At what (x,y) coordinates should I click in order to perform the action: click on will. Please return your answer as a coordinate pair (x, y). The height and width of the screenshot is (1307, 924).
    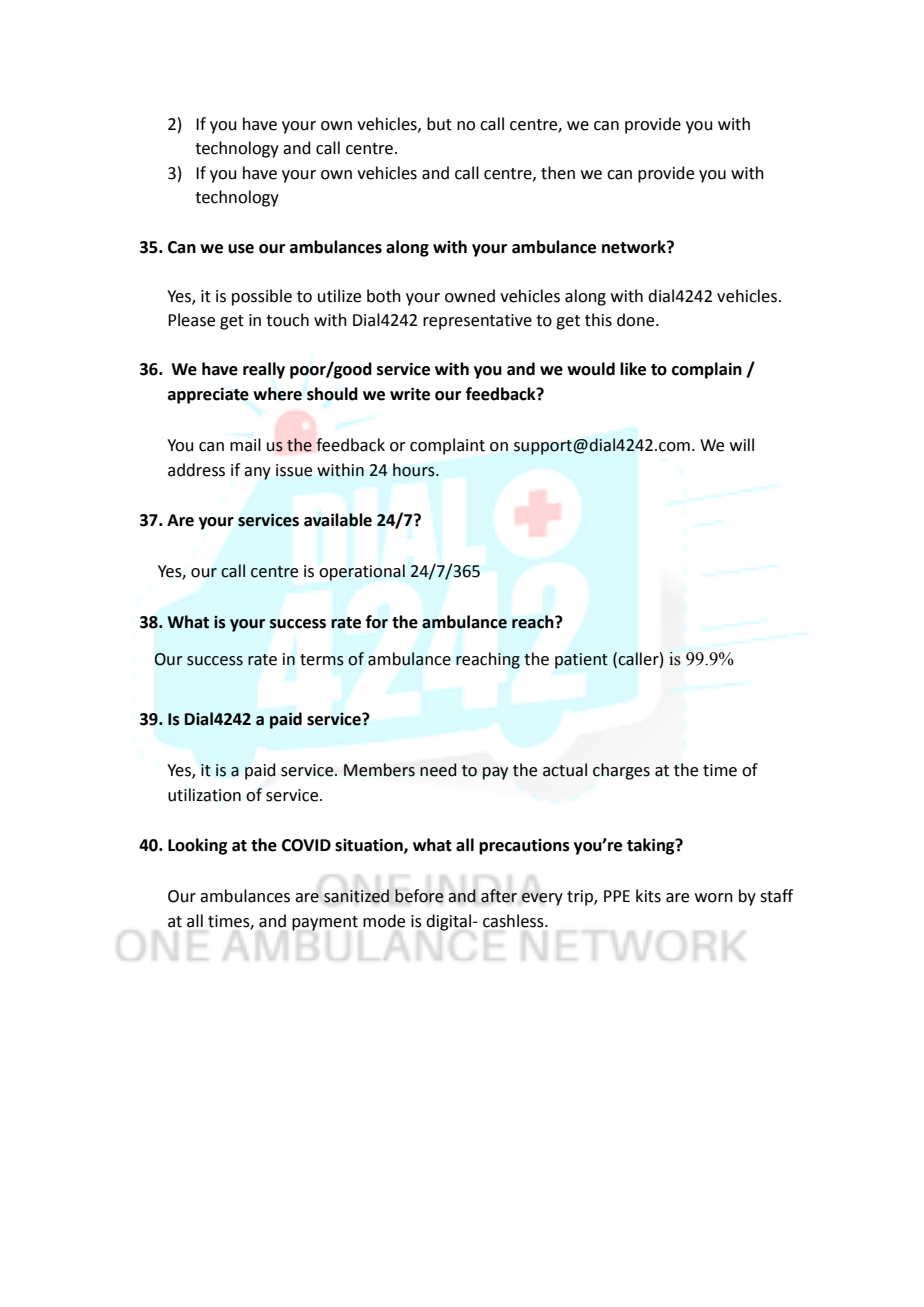
    Looking at the image, I should click on (742, 444).
